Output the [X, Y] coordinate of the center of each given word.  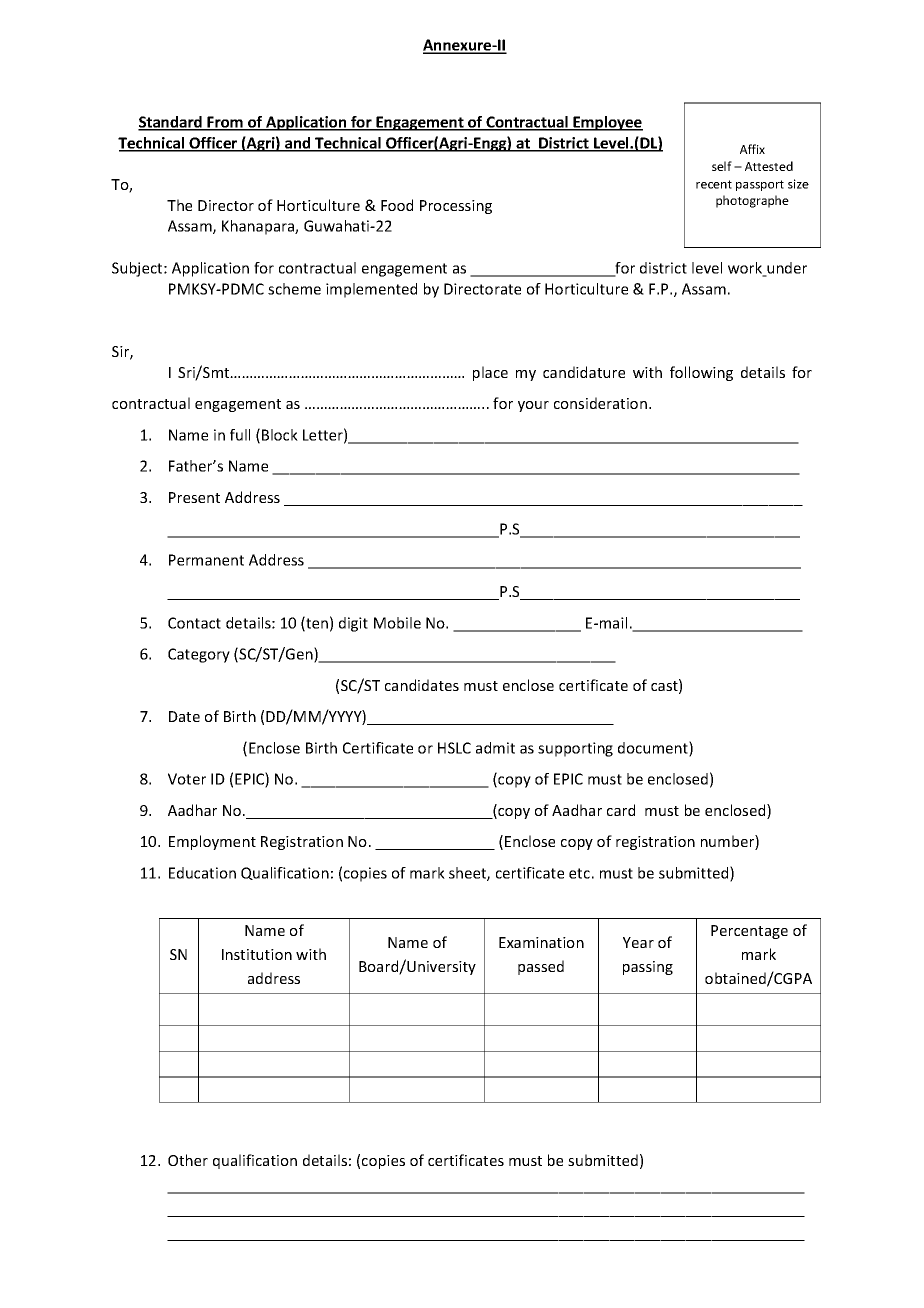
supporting [575, 749]
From [225, 123]
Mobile [397, 623]
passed [541, 967]
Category [199, 655]
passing [648, 968]
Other [188, 1160]
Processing [456, 207]
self [722, 166]
